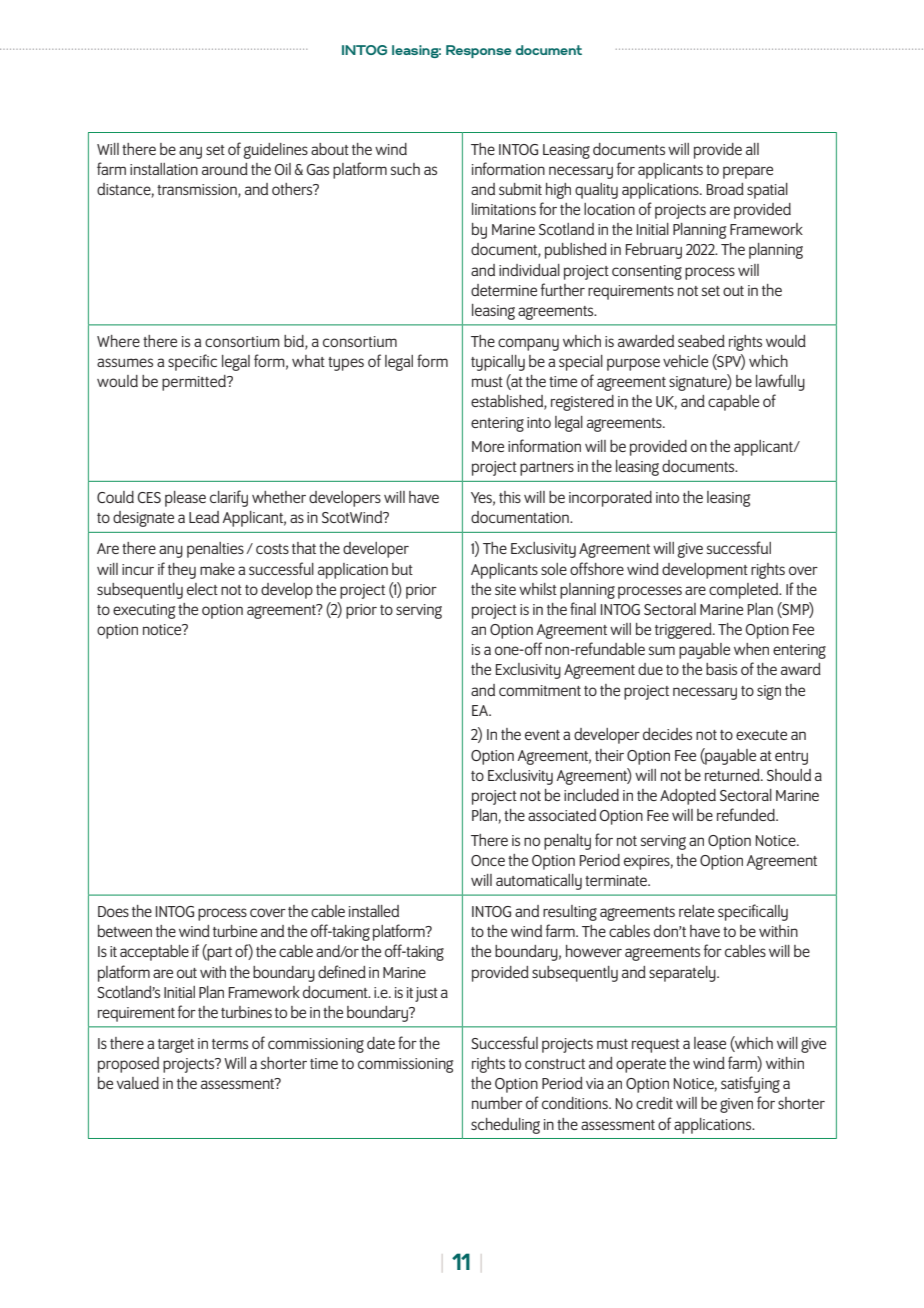  I want to click on seabed, so click(701, 341).
